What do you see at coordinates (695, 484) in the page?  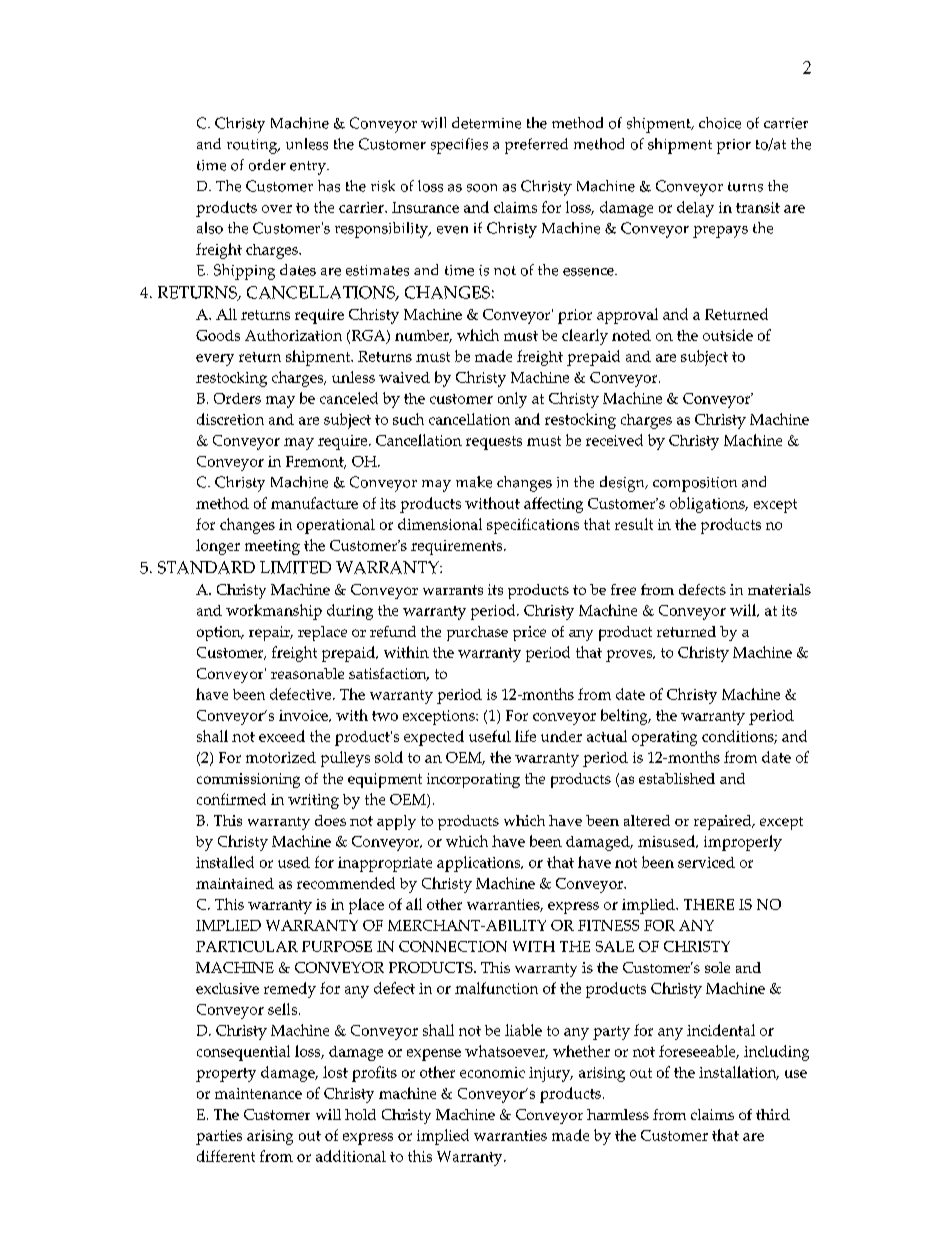 I see `composition` at bounding box center [695, 484].
